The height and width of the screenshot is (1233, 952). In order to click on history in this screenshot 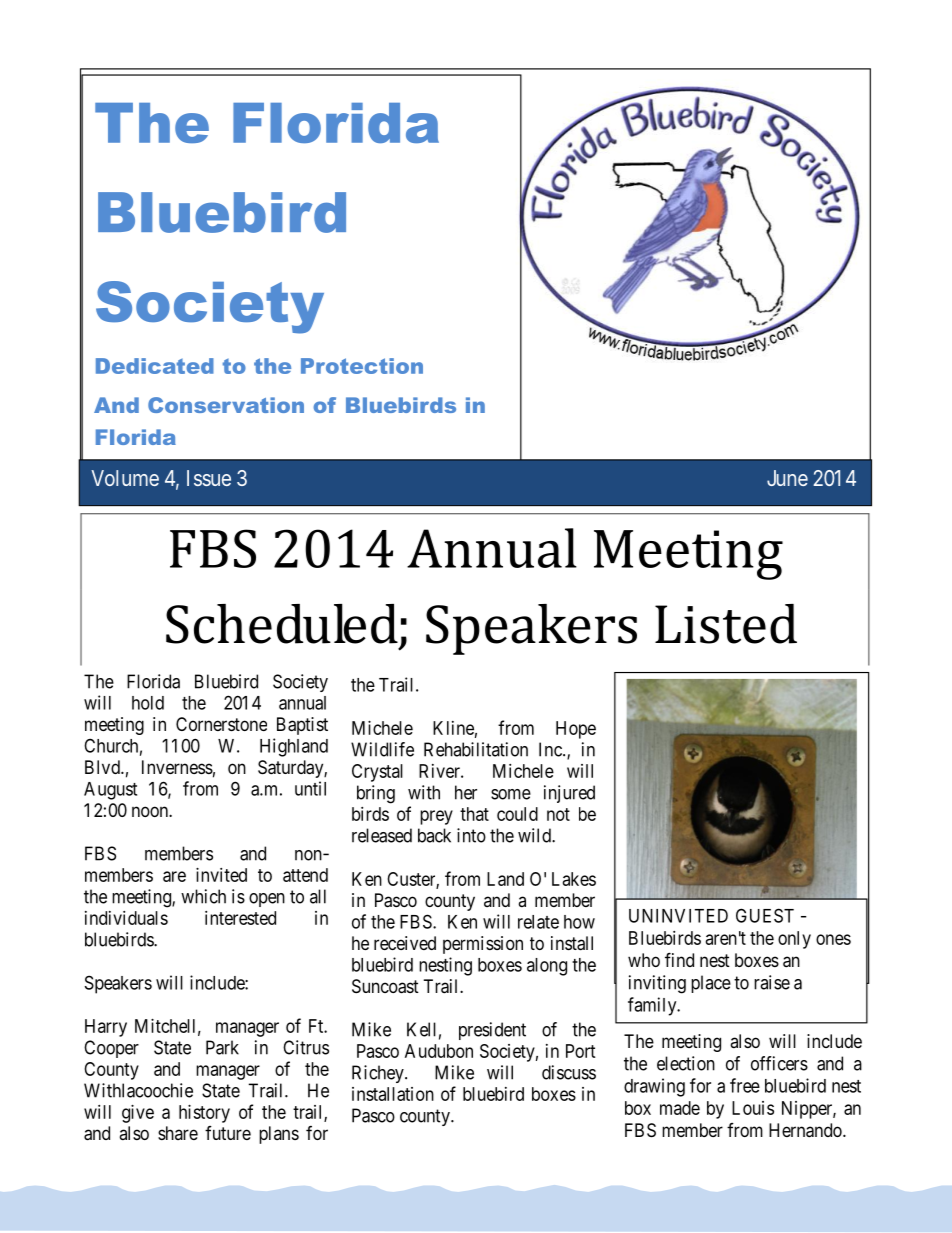, I will do `click(204, 1114)`.
